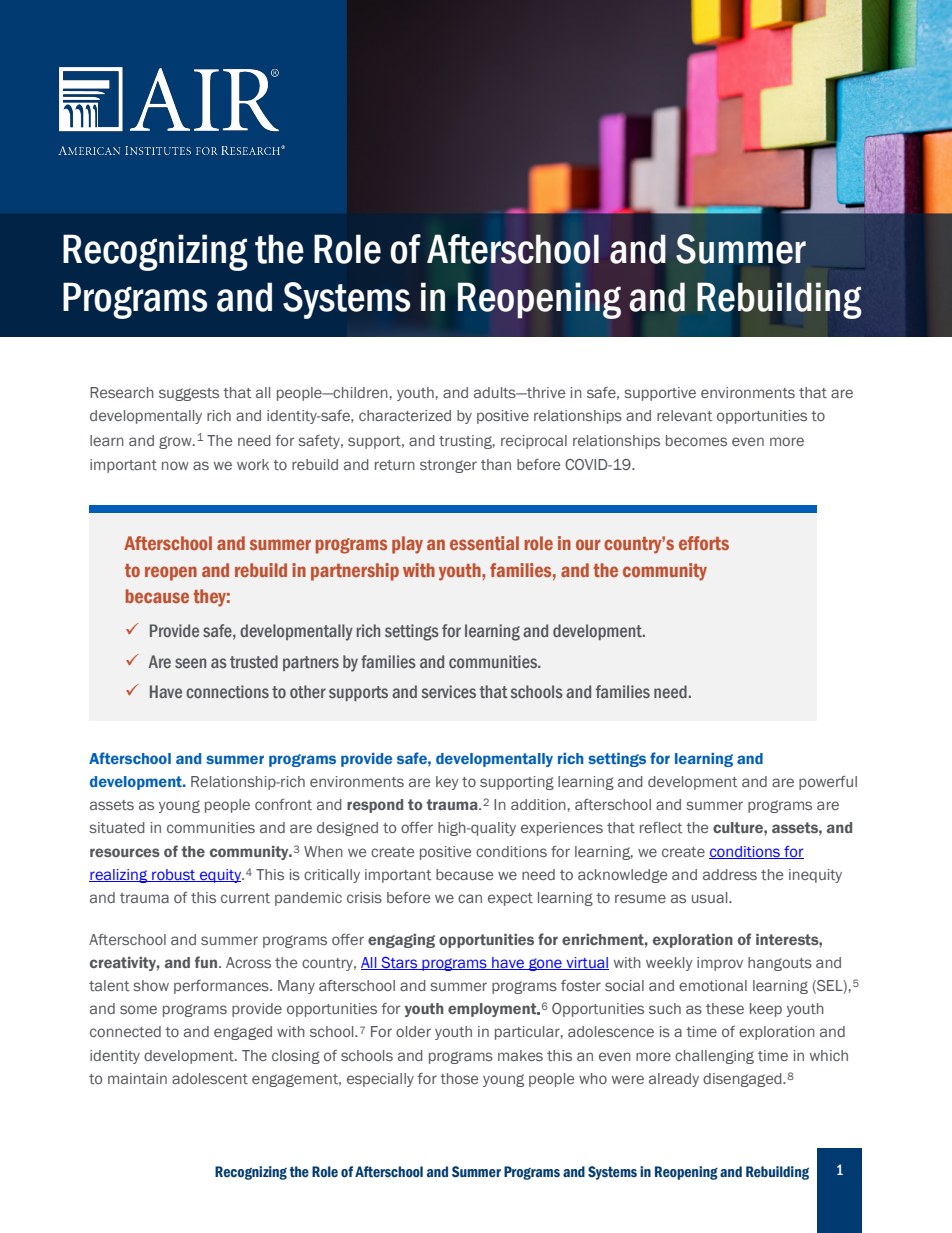 This screenshot has height=1233, width=952. What do you see at coordinates (484, 543) in the screenshot?
I see `essential` at bounding box center [484, 543].
